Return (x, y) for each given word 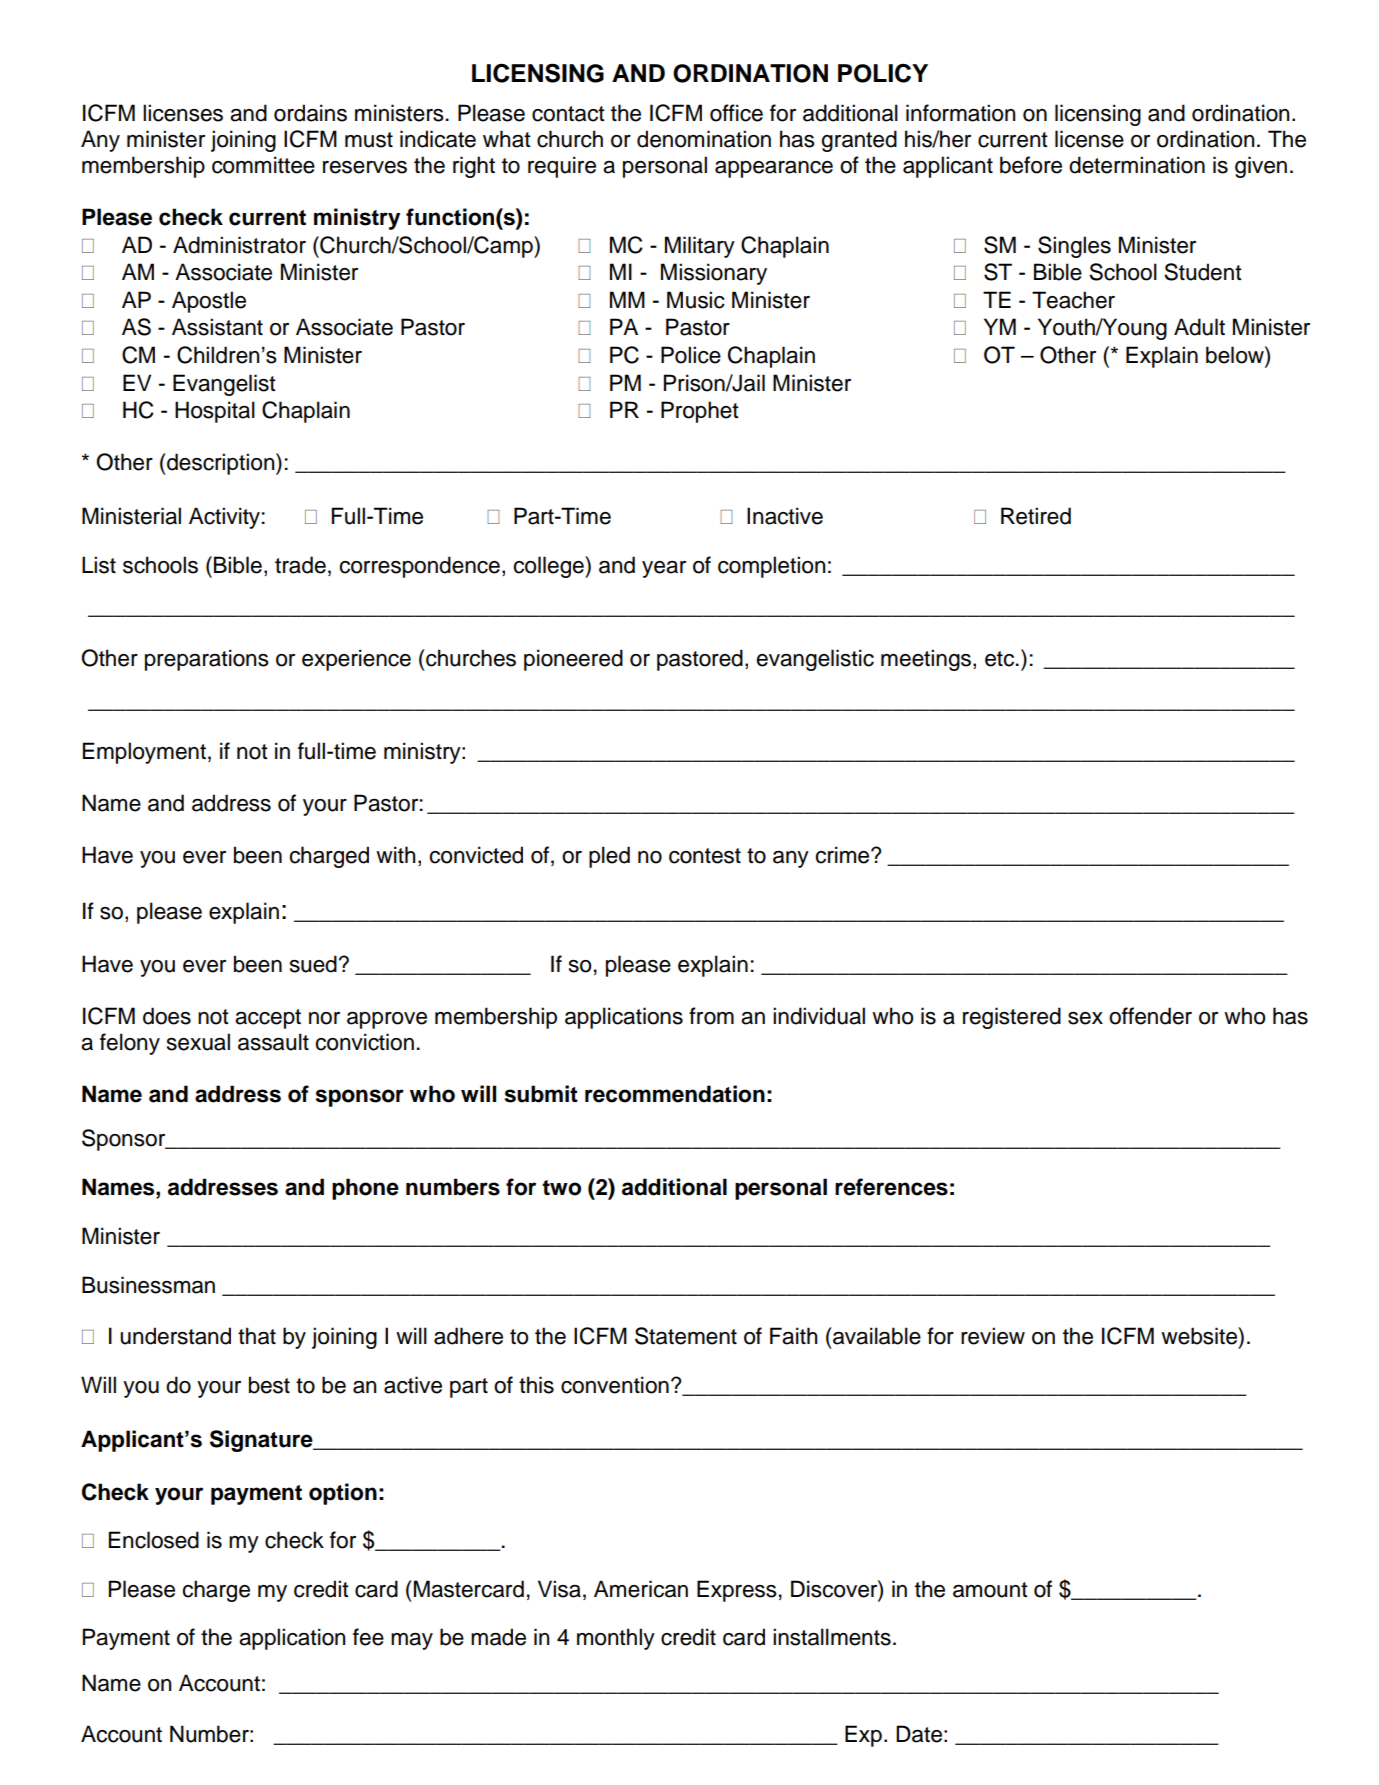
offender (1150, 1016)
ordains (310, 113)
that (257, 1336)
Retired (1036, 516)
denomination (704, 139)
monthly (616, 1639)
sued (313, 964)
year (664, 569)
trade (300, 565)
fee (368, 1637)
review (993, 1336)
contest (705, 856)
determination (1137, 165)
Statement (686, 1336)
